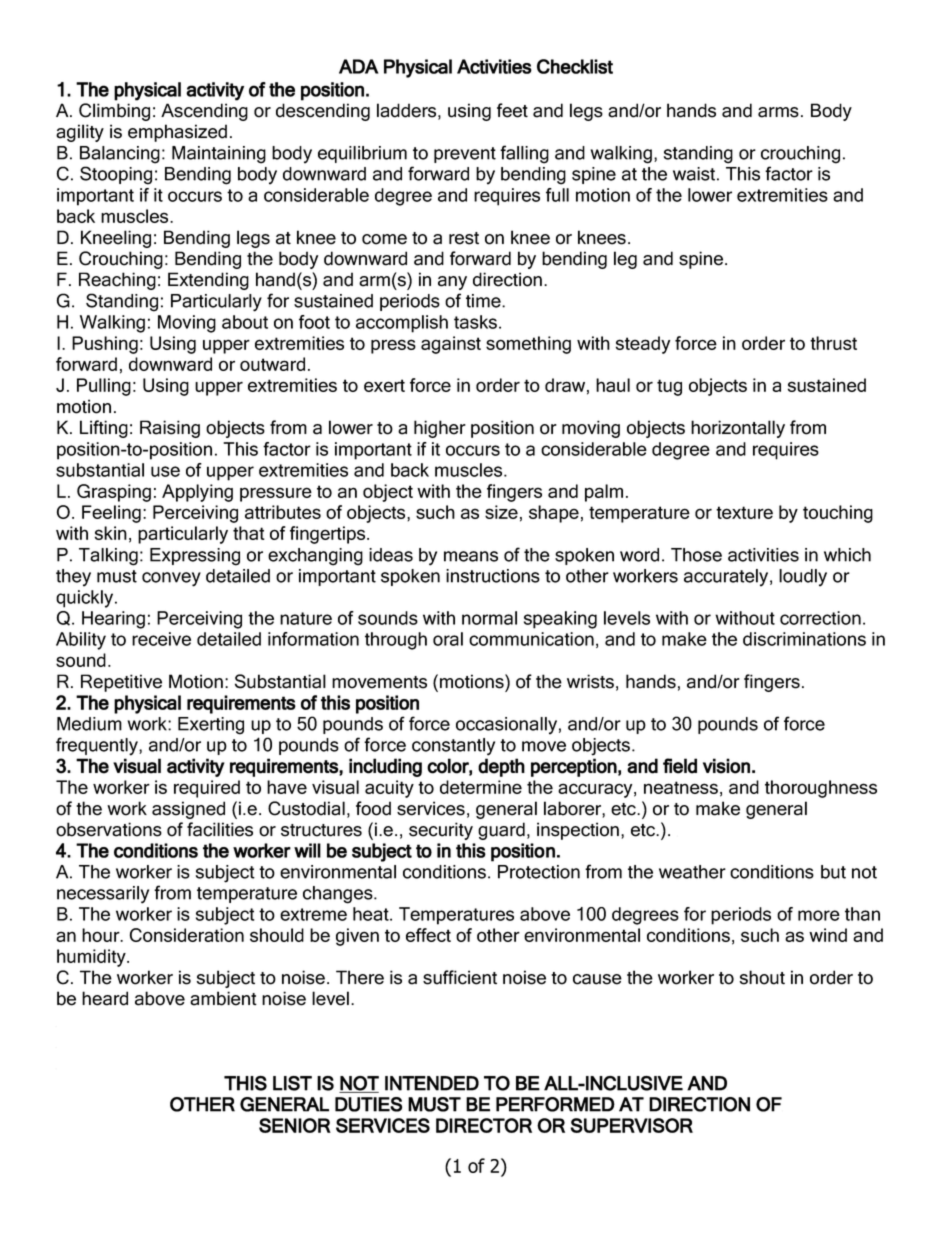  I want to click on arms, so click(778, 112).
